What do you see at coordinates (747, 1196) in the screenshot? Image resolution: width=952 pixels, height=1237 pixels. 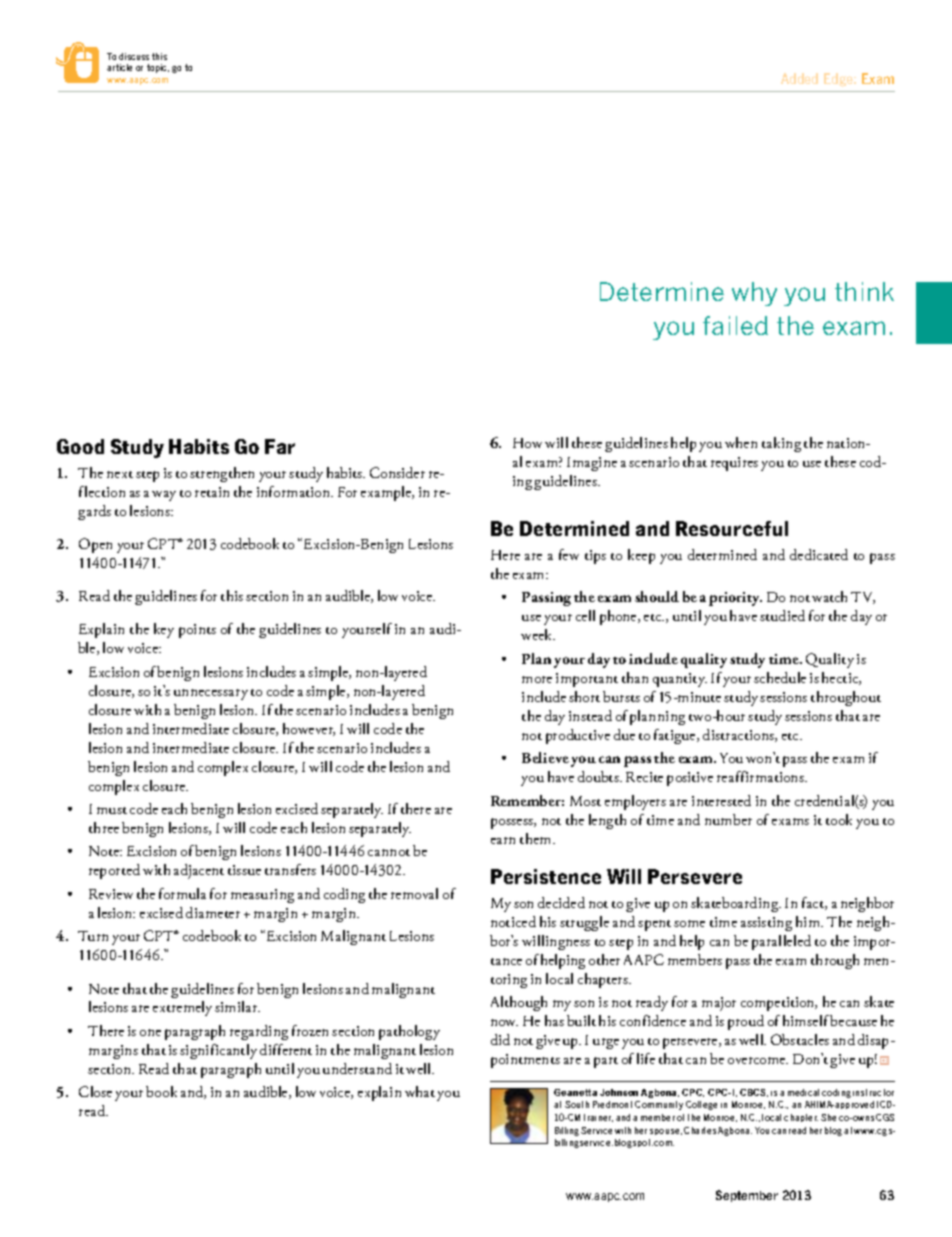 I see `September` at bounding box center [747, 1196].
